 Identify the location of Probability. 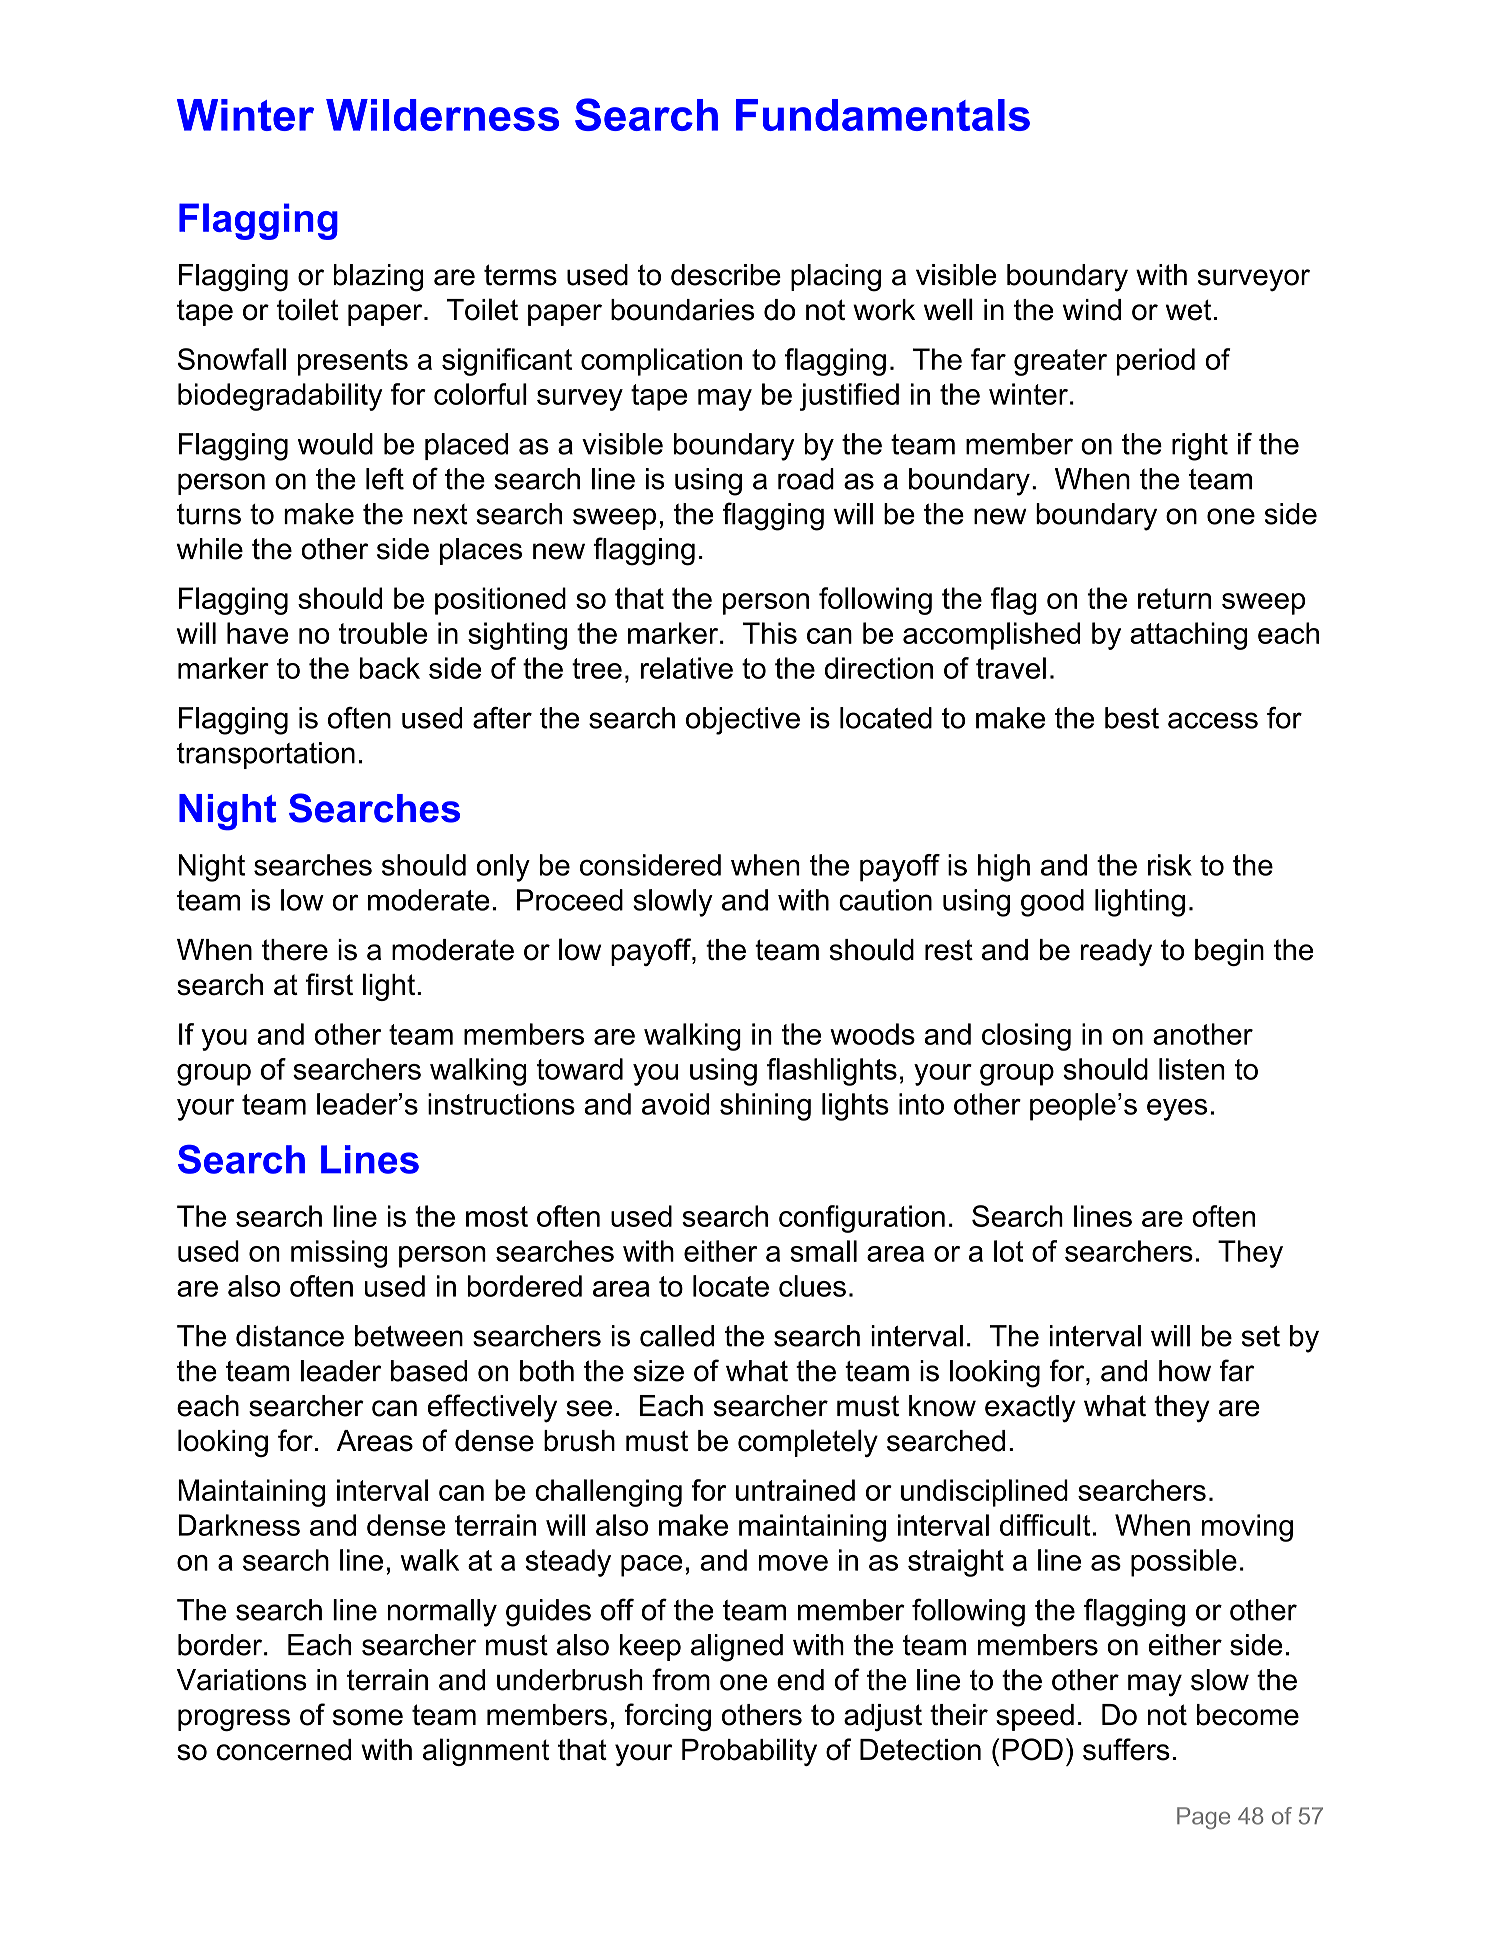
(749, 1752).
